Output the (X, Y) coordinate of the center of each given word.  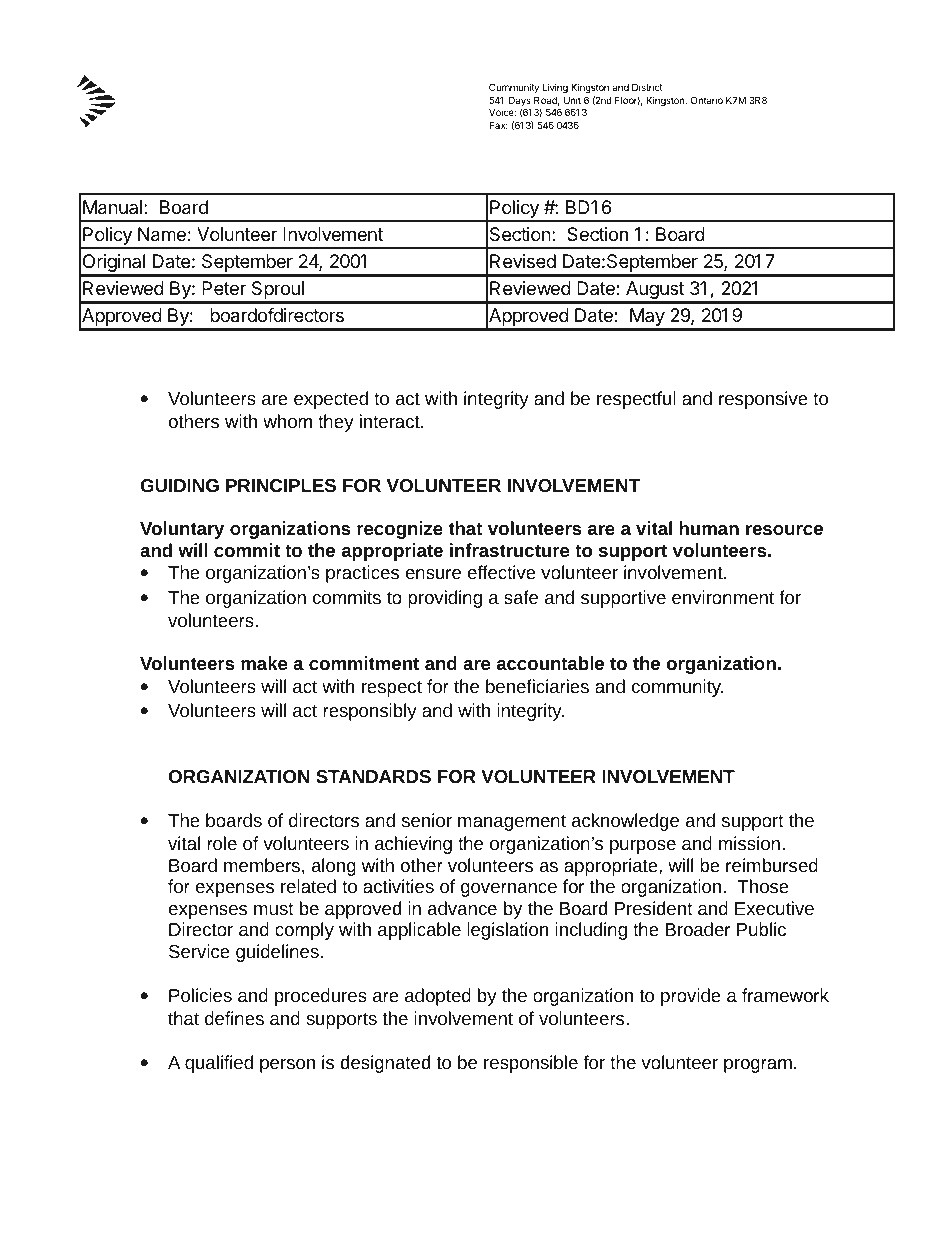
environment (723, 597)
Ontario (707, 100)
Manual (112, 207)
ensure (433, 574)
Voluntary (182, 530)
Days (520, 102)
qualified (219, 1064)
